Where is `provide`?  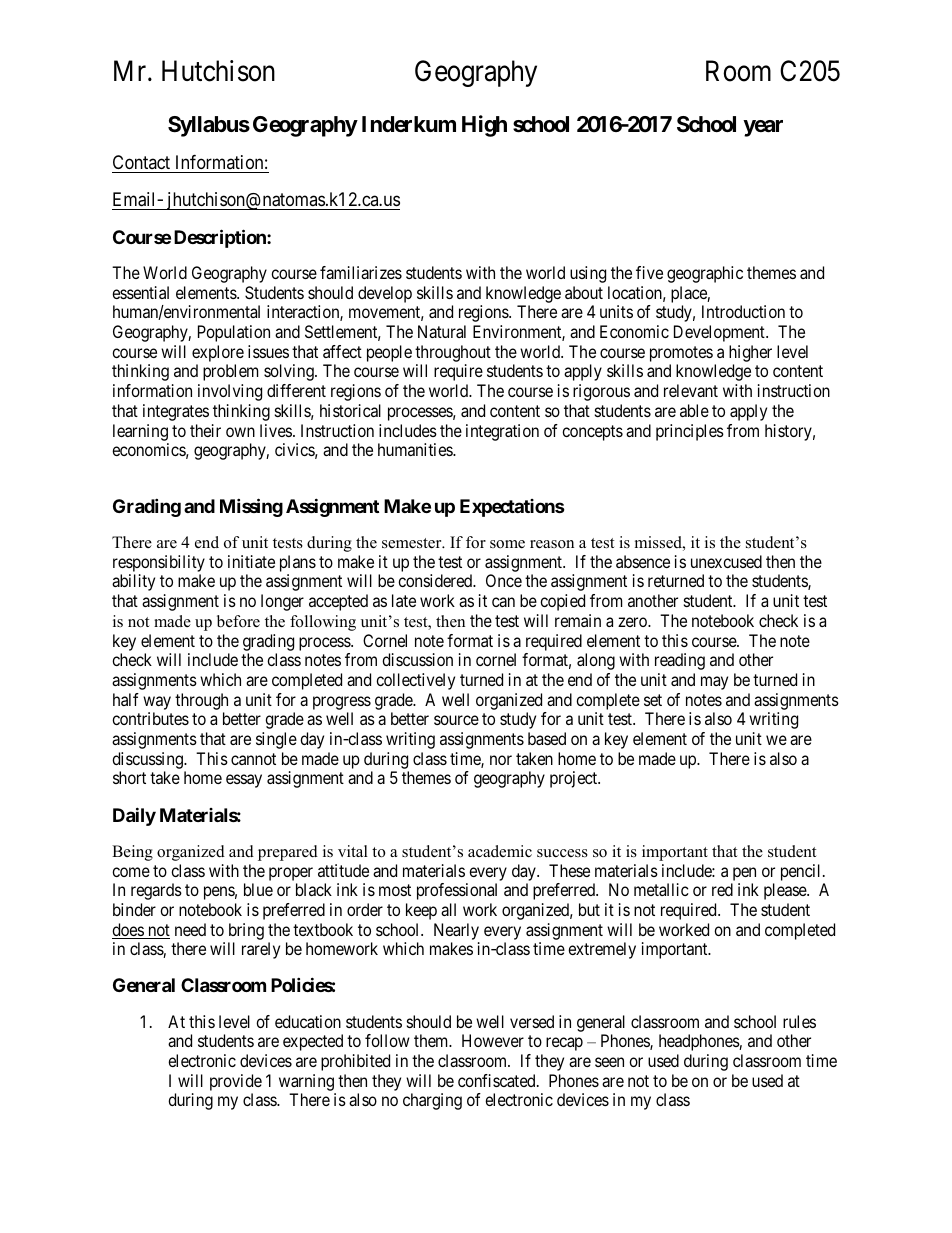 provide is located at coordinates (236, 1082).
